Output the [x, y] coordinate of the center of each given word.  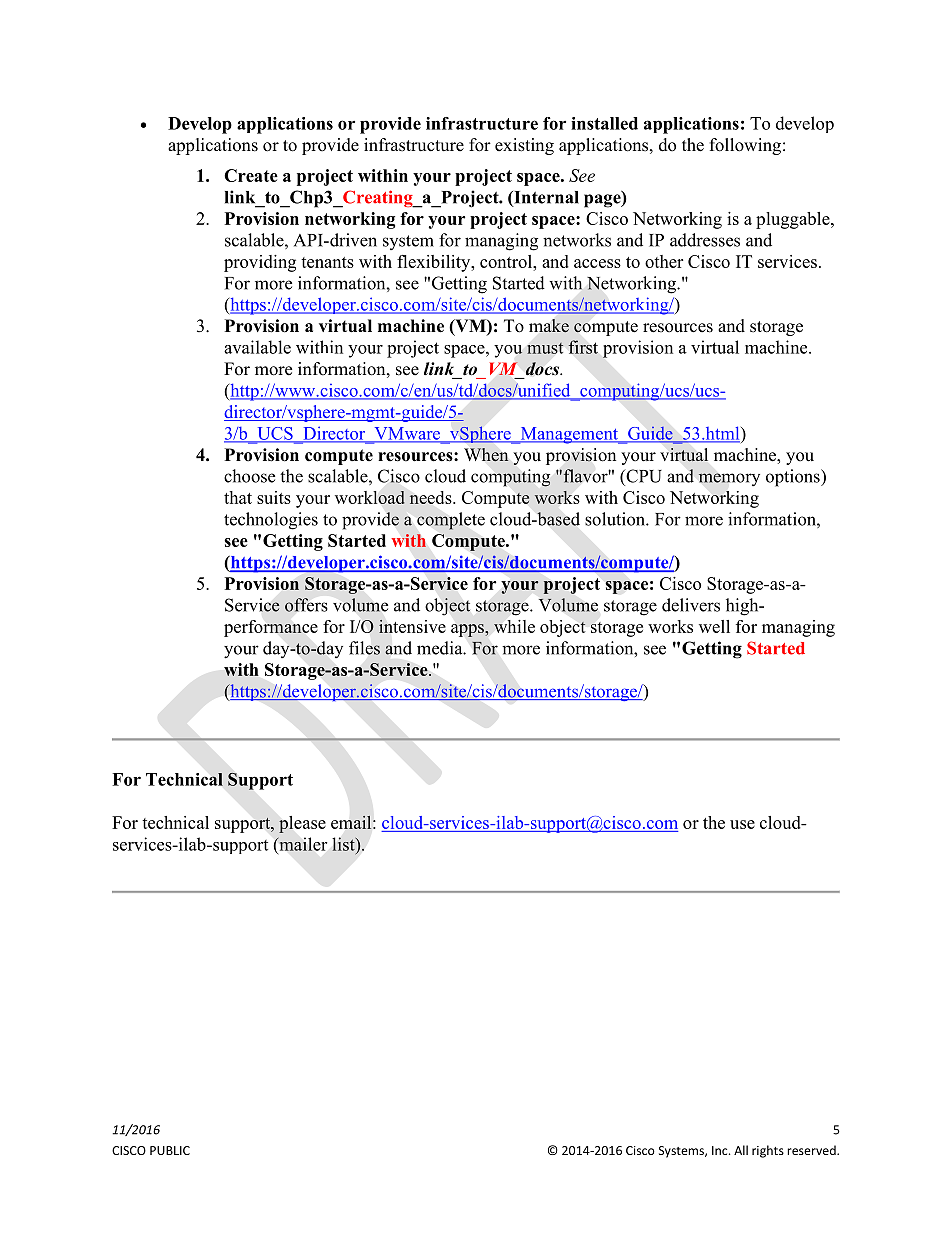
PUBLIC [170, 1150]
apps [468, 630]
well [714, 626]
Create [251, 175]
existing [524, 146]
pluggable [794, 220]
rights [768, 1151]
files [364, 648]
